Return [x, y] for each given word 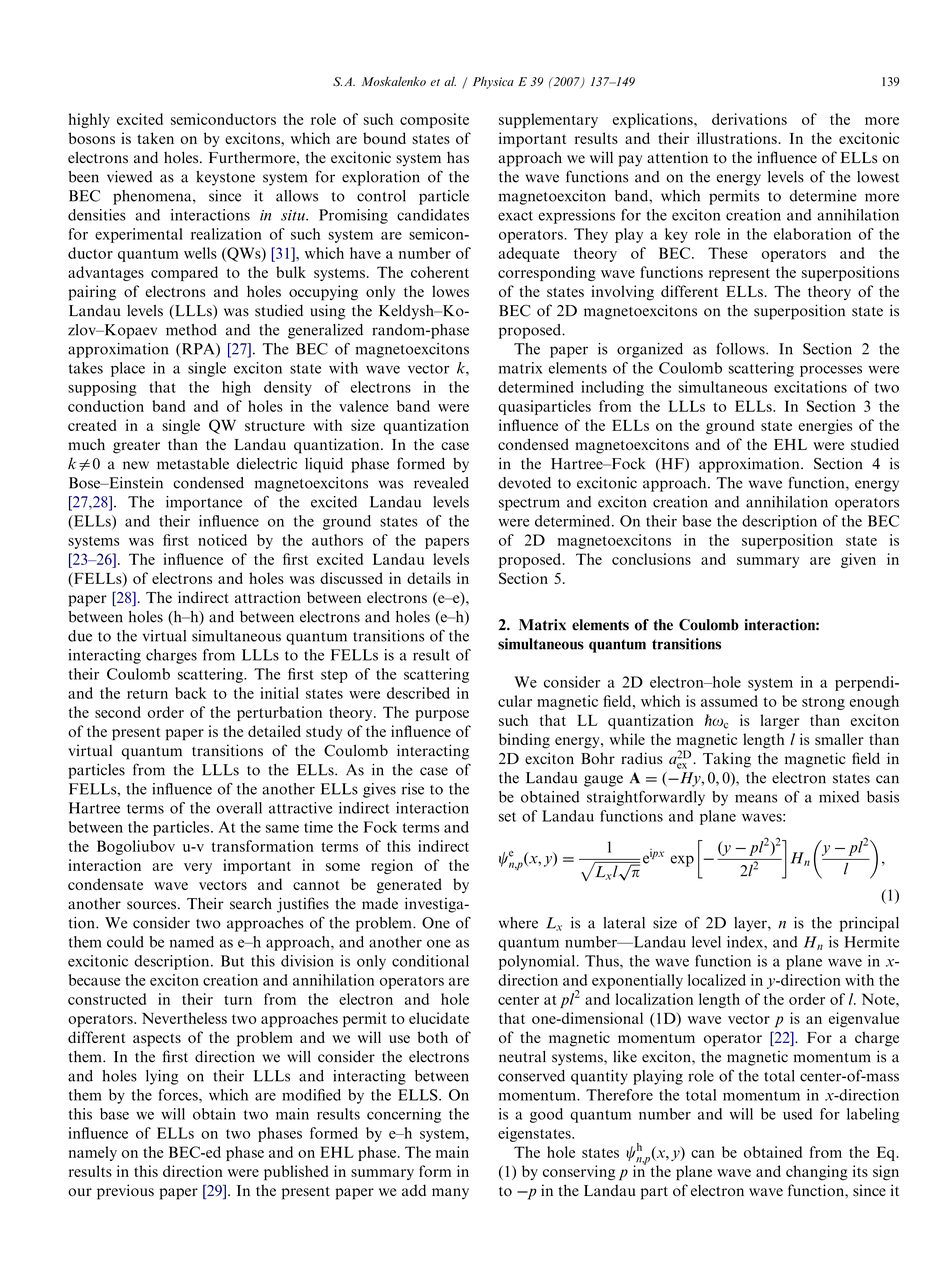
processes [831, 371]
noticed [222, 540]
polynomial [538, 962]
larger [779, 721]
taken [155, 138]
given [858, 560]
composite [434, 120]
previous [125, 1192]
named [192, 942]
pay [630, 161]
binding [524, 741]
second [118, 712]
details [429, 578]
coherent [440, 272]
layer [751, 924]
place [128, 369]
